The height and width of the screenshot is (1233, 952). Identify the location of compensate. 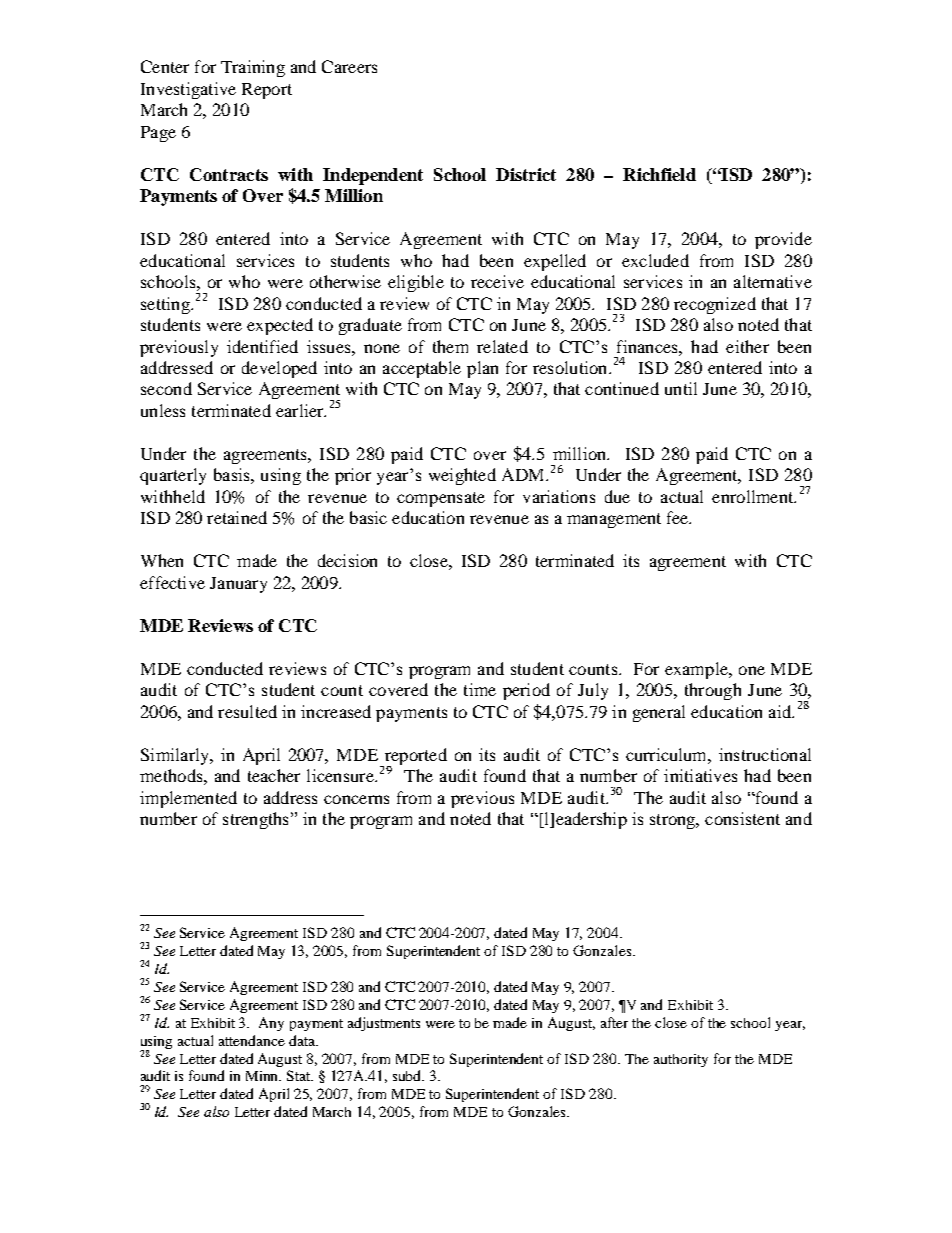
(441, 499).
